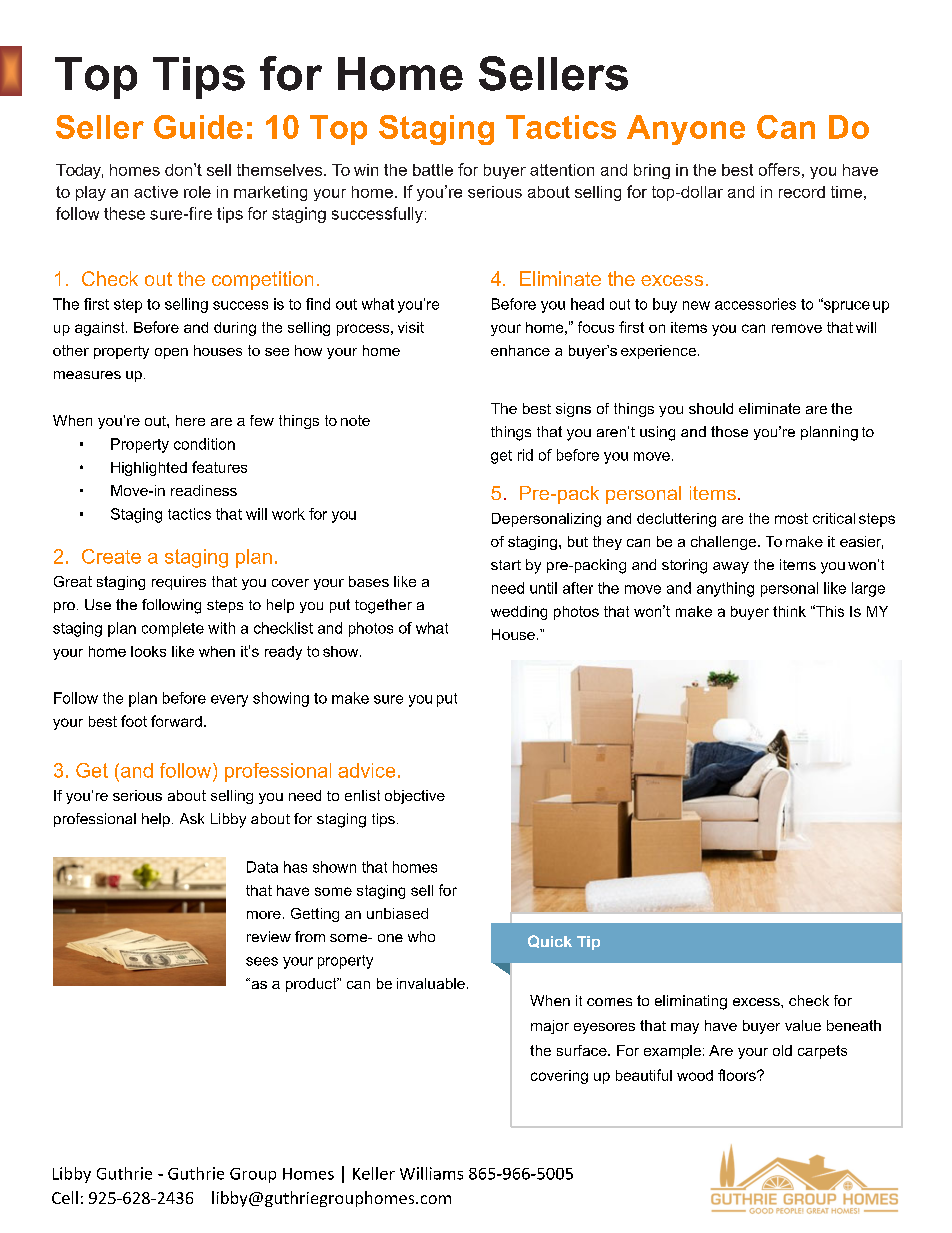 This screenshot has height=1233, width=952. What do you see at coordinates (148, 651) in the screenshot?
I see `looks` at bounding box center [148, 651].
